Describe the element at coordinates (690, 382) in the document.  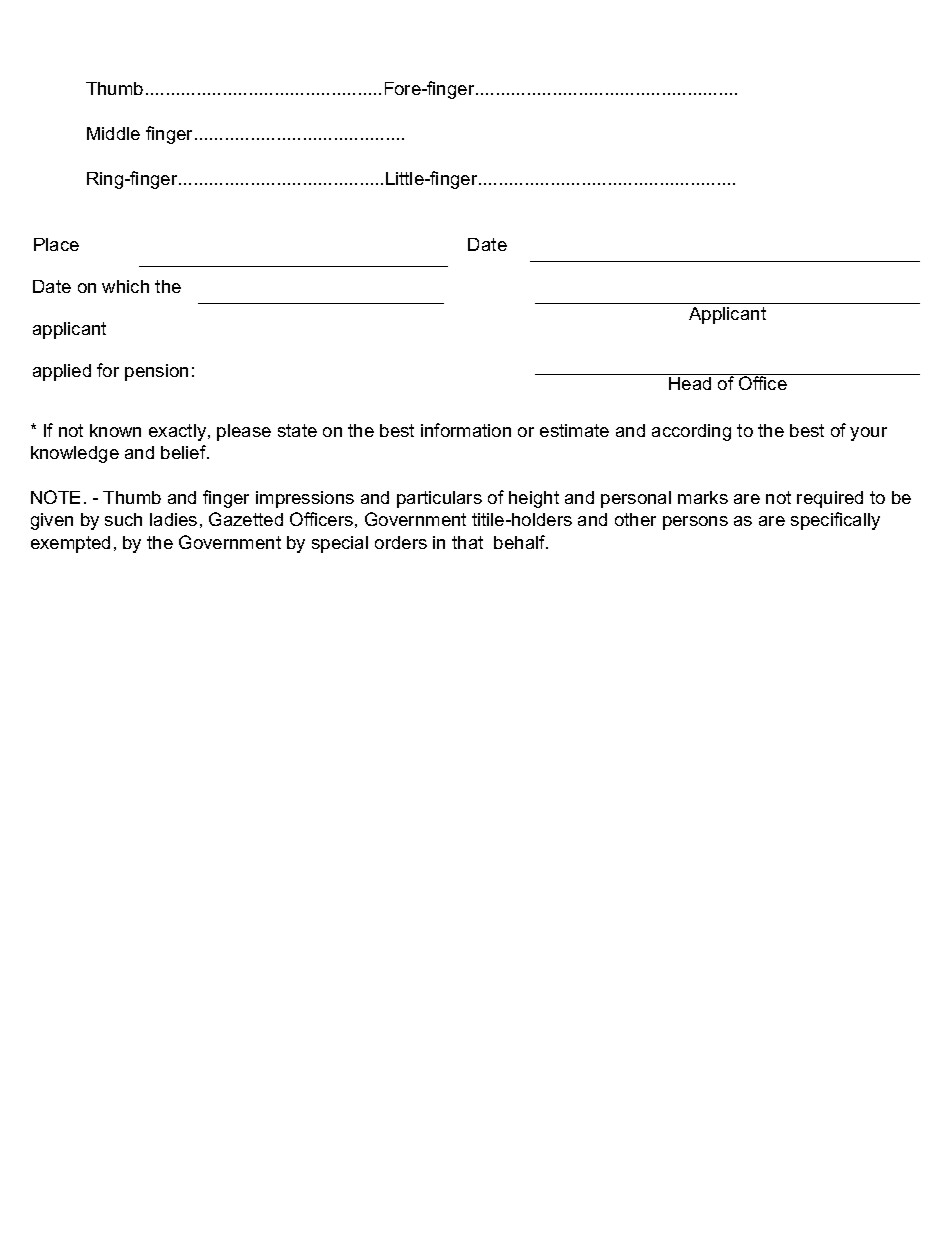
I see `Head` at that location.
